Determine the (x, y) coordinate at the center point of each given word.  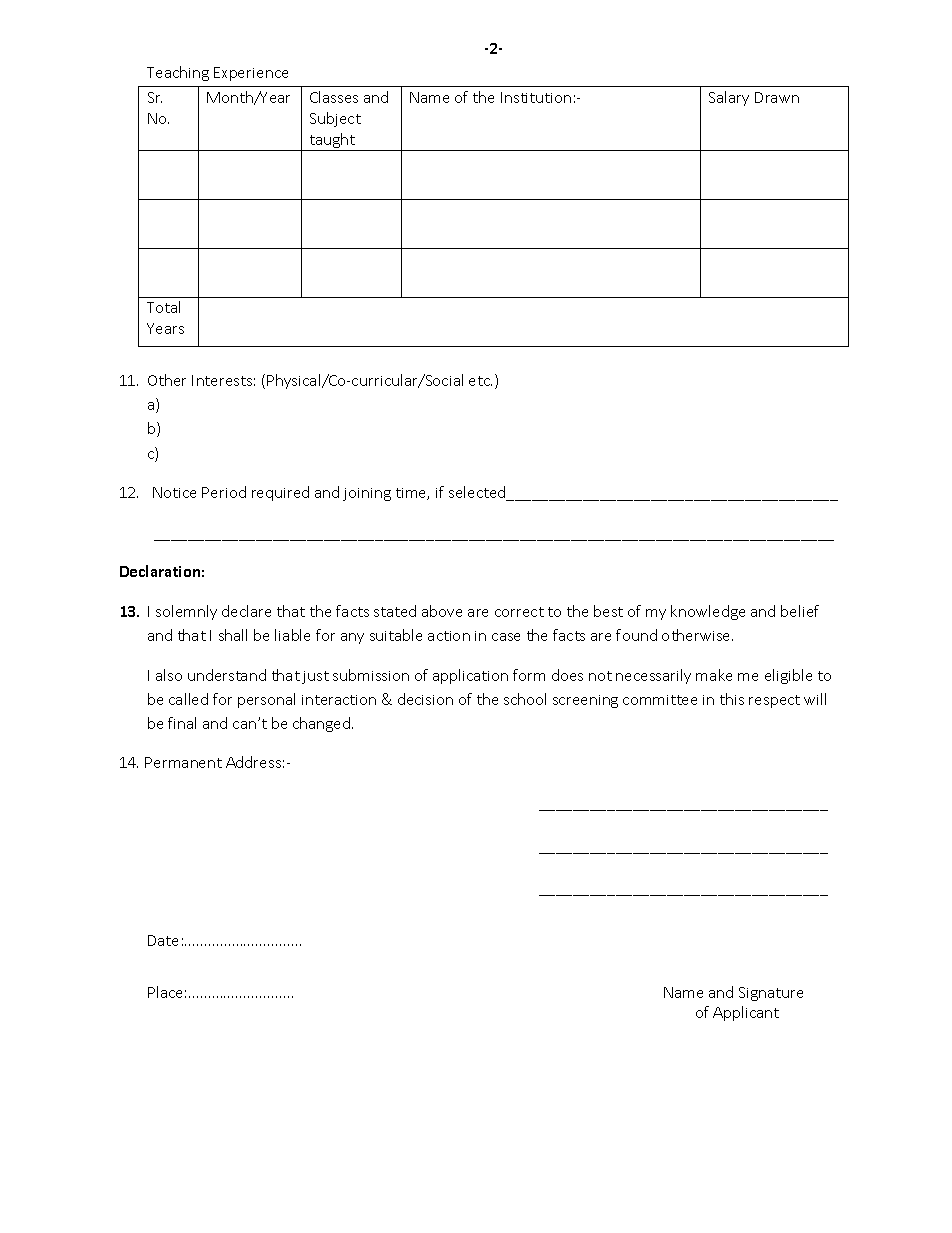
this (732, 699)
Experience (251, 74)
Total (163, 307)
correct (519, 612)
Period (224, 492)
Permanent (183, 762)
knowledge (708, 612)
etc (480, 381)
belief (800, 611)
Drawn (777, 97)
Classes (334, 97)
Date (163, 940)
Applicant (746, 1013)
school (525, 699)
